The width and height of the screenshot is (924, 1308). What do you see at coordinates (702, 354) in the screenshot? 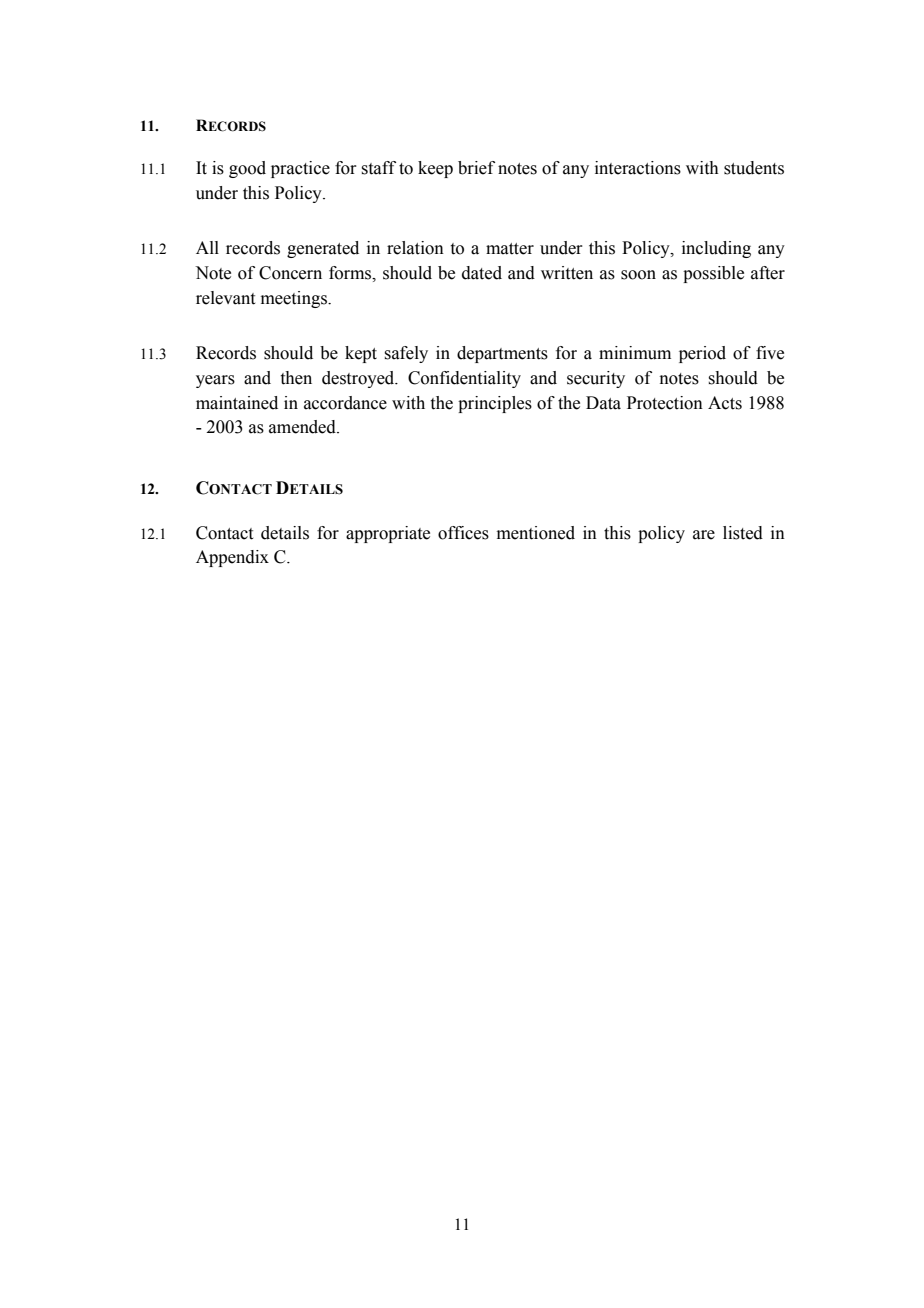
I see `period` at bounding box center [702, 354].
